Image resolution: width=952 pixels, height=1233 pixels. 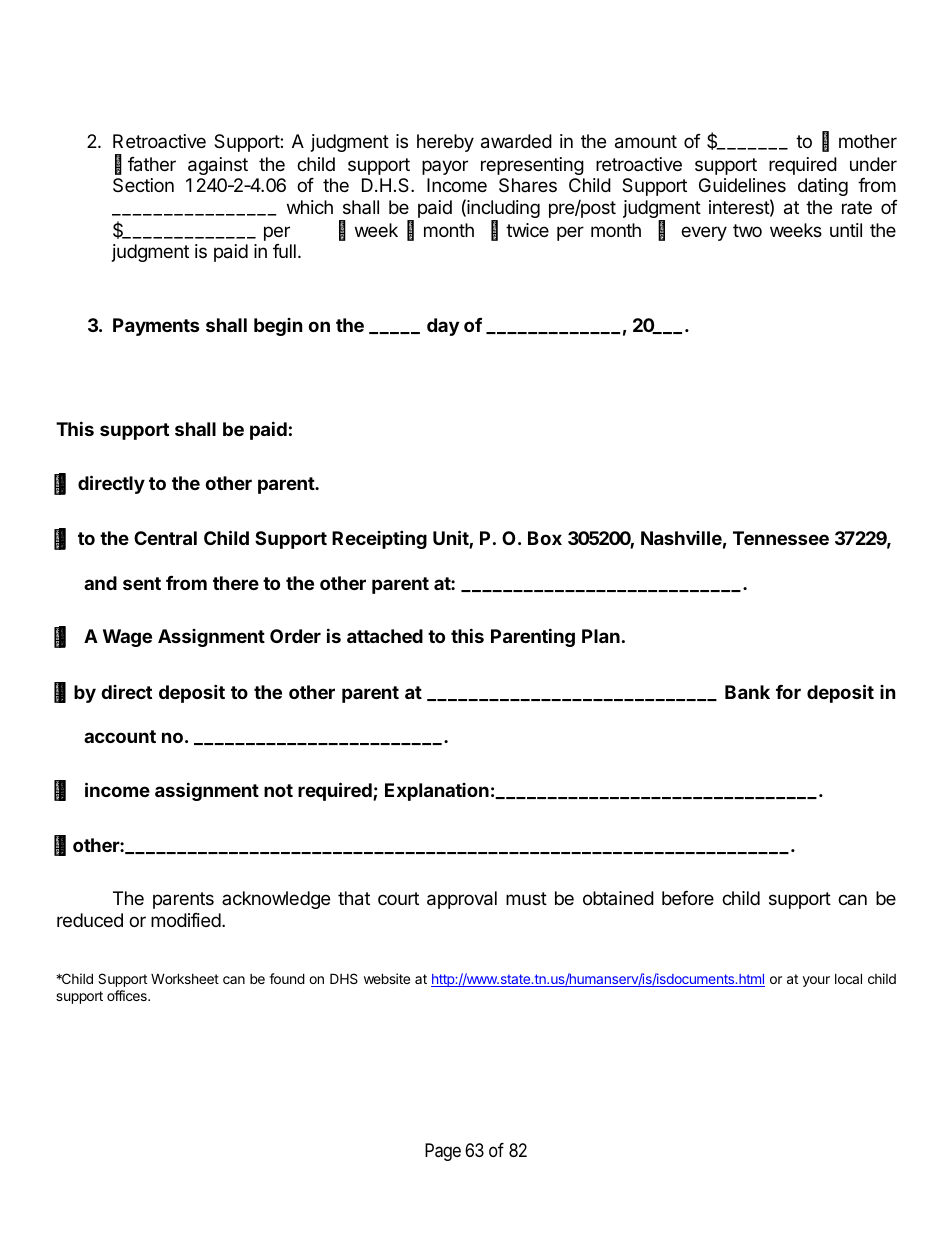 What do you see at coordinates (385, 636) in the screenshot?
I see `attached` at bounding box center [385, 636].
